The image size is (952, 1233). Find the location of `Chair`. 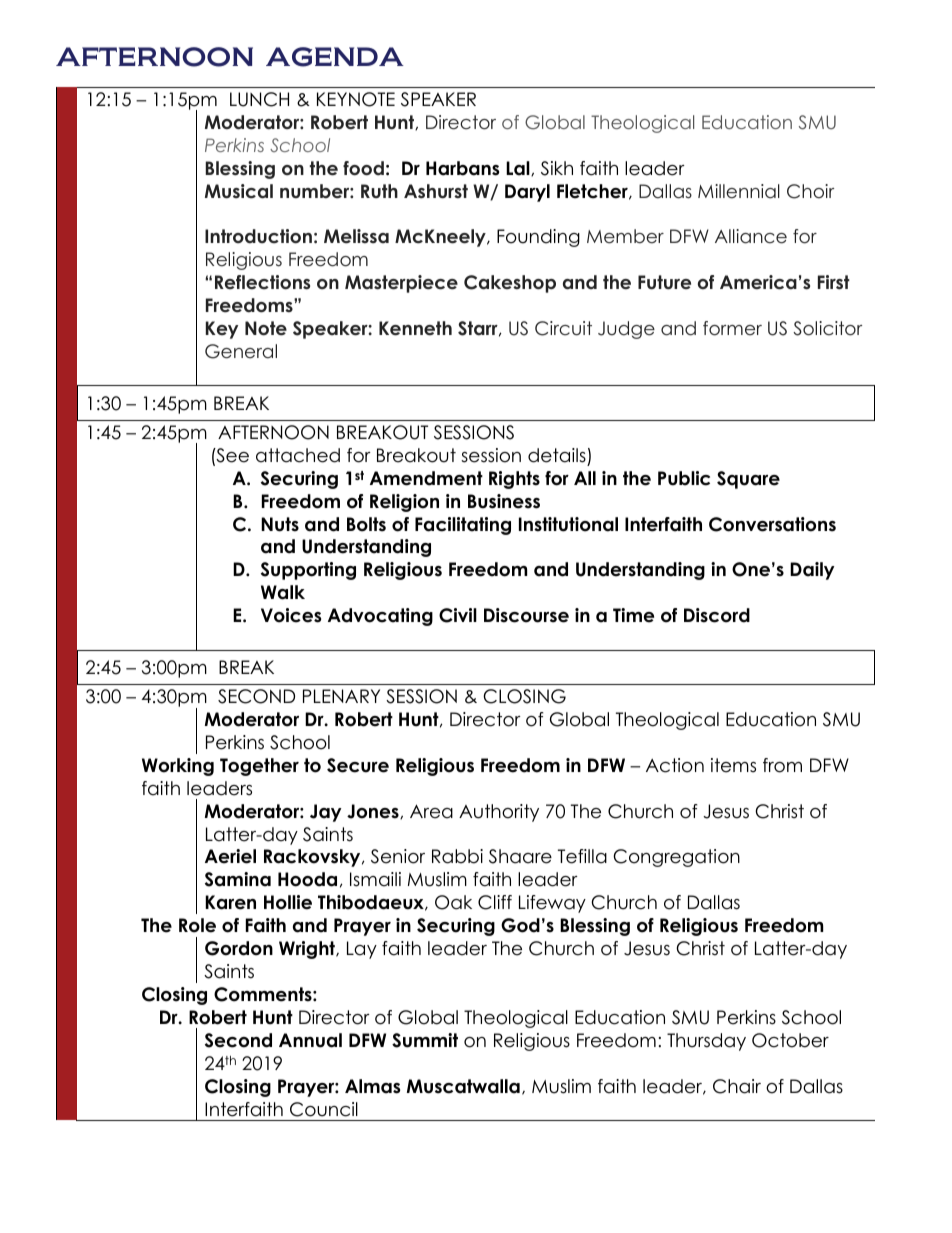

Chair is located at coordinates (737, 1086).
